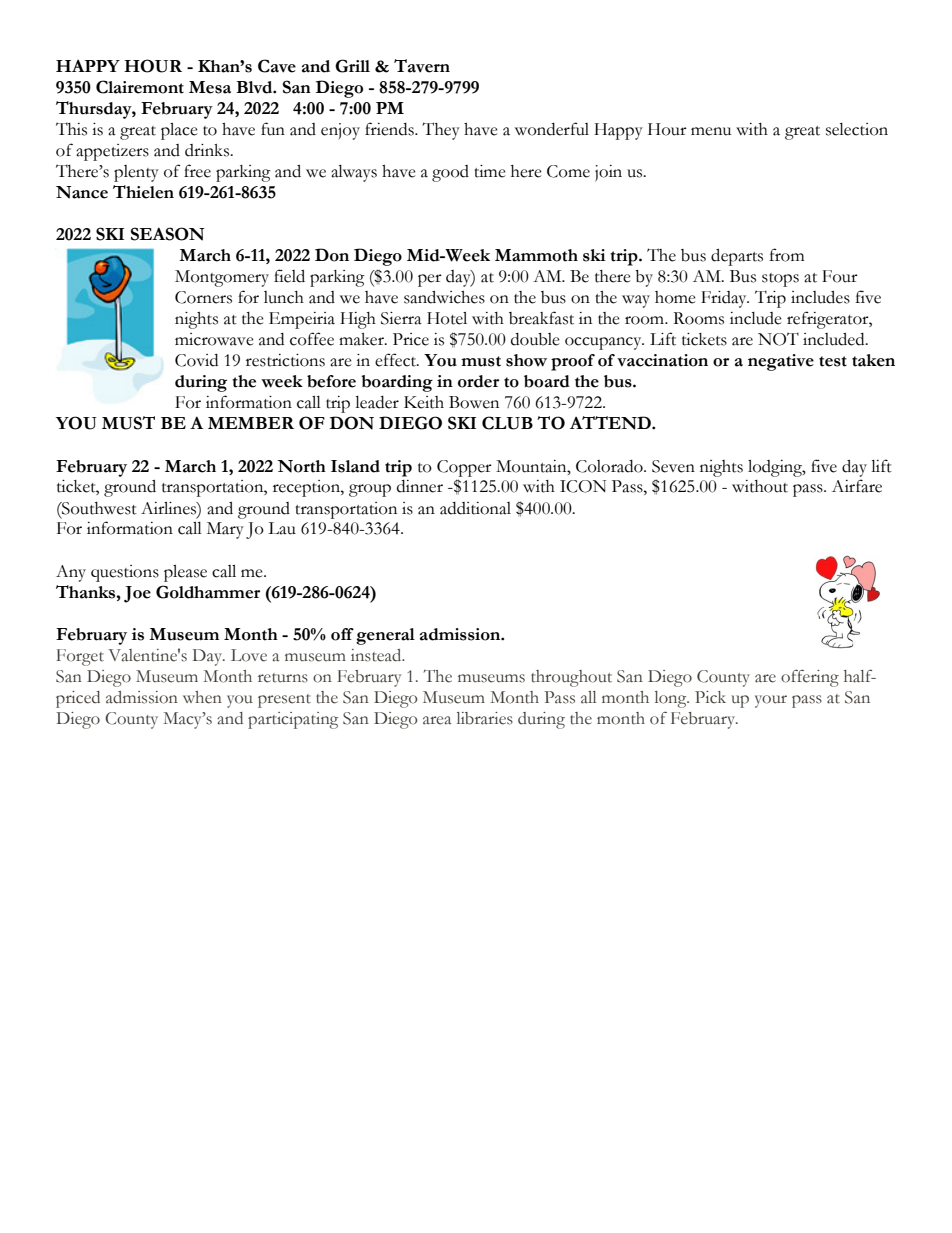 The height and width of the screenshot is (1233, 952). What do you see at coordinates (251, 423) in the screenshot?
I see `MEMBER` at bounding box center [251, 423].
